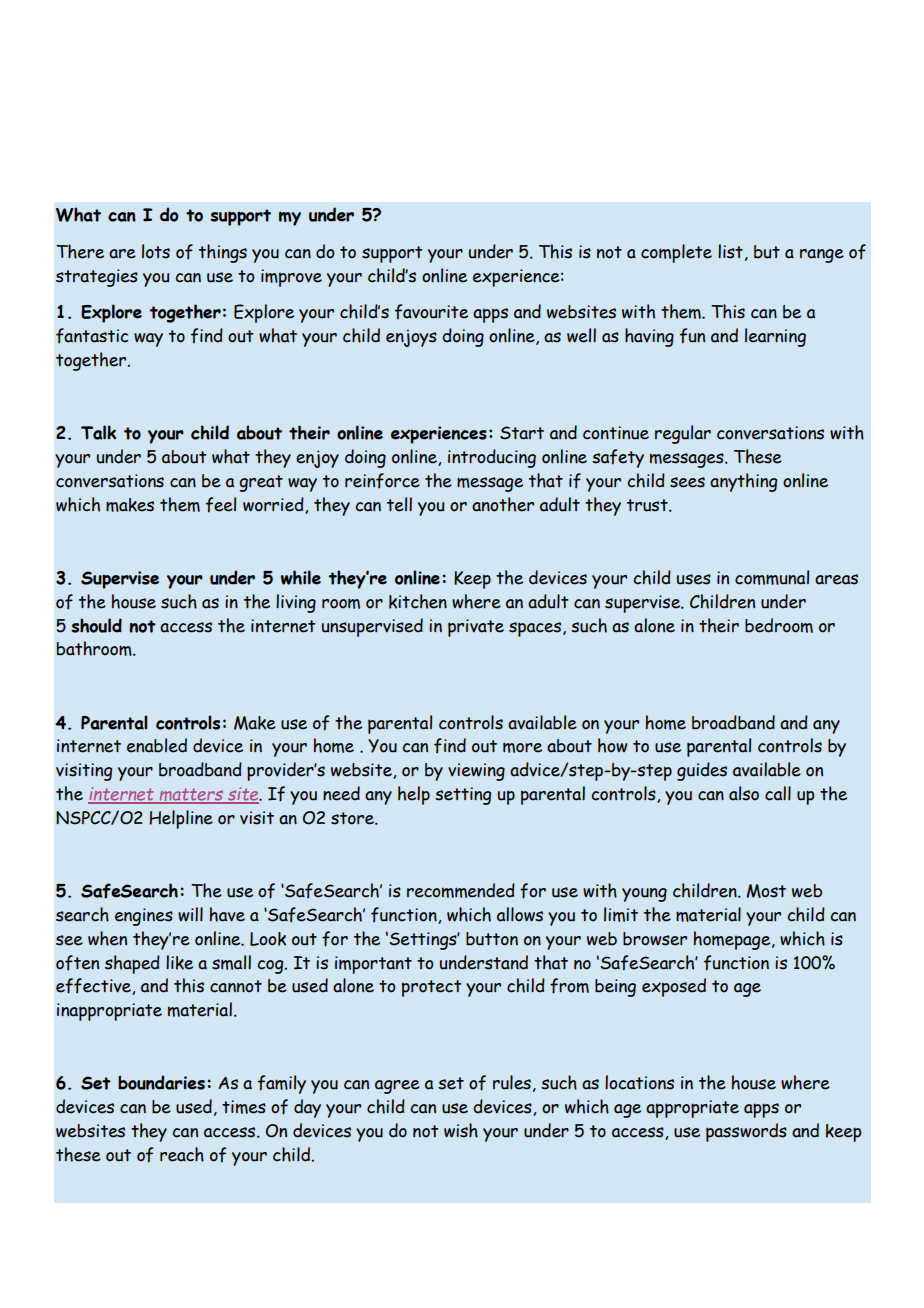 The image size is (924, 1308). I want to click on guides, so click(702, 771).
